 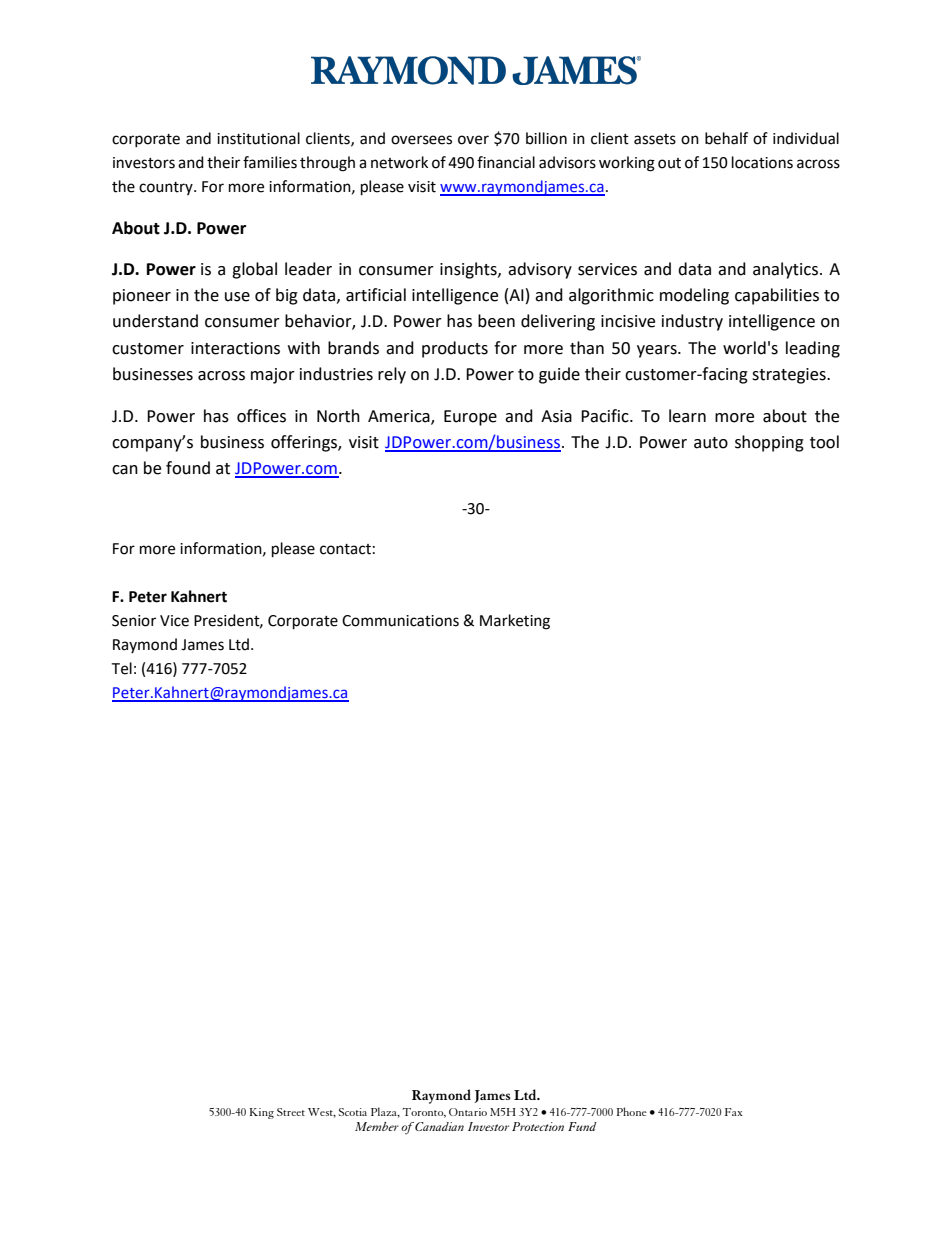 I want to click on Ontario, so click(x=468, y=1112).
